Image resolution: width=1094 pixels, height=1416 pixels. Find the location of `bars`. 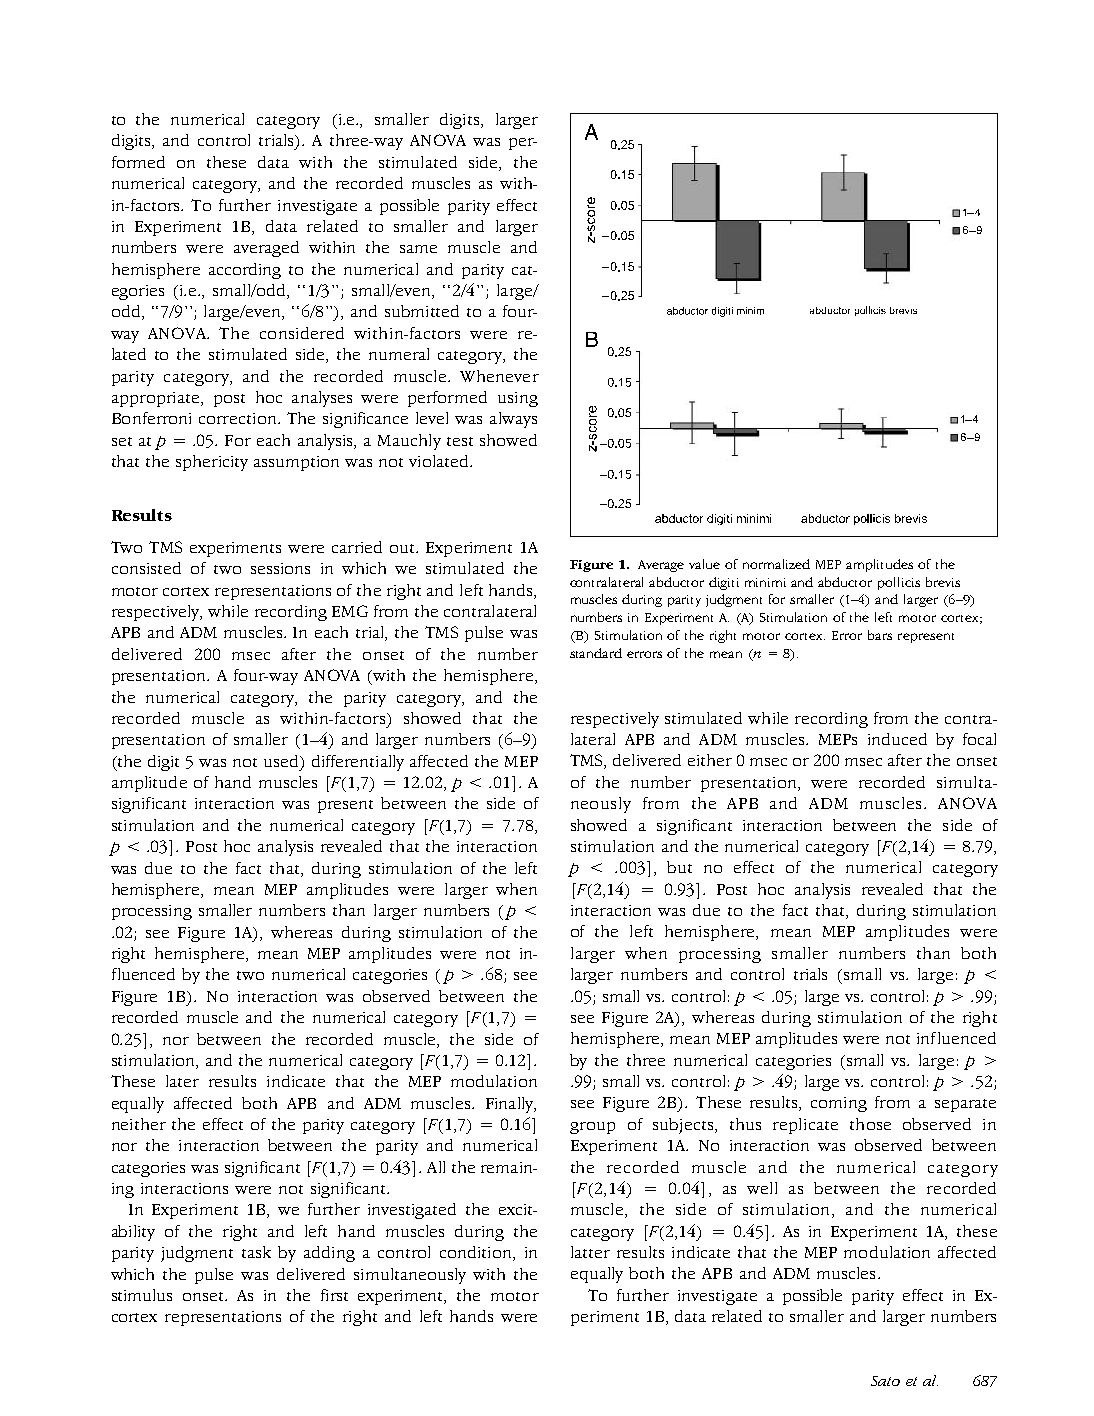

bars is located at coordinates (880, 635).
